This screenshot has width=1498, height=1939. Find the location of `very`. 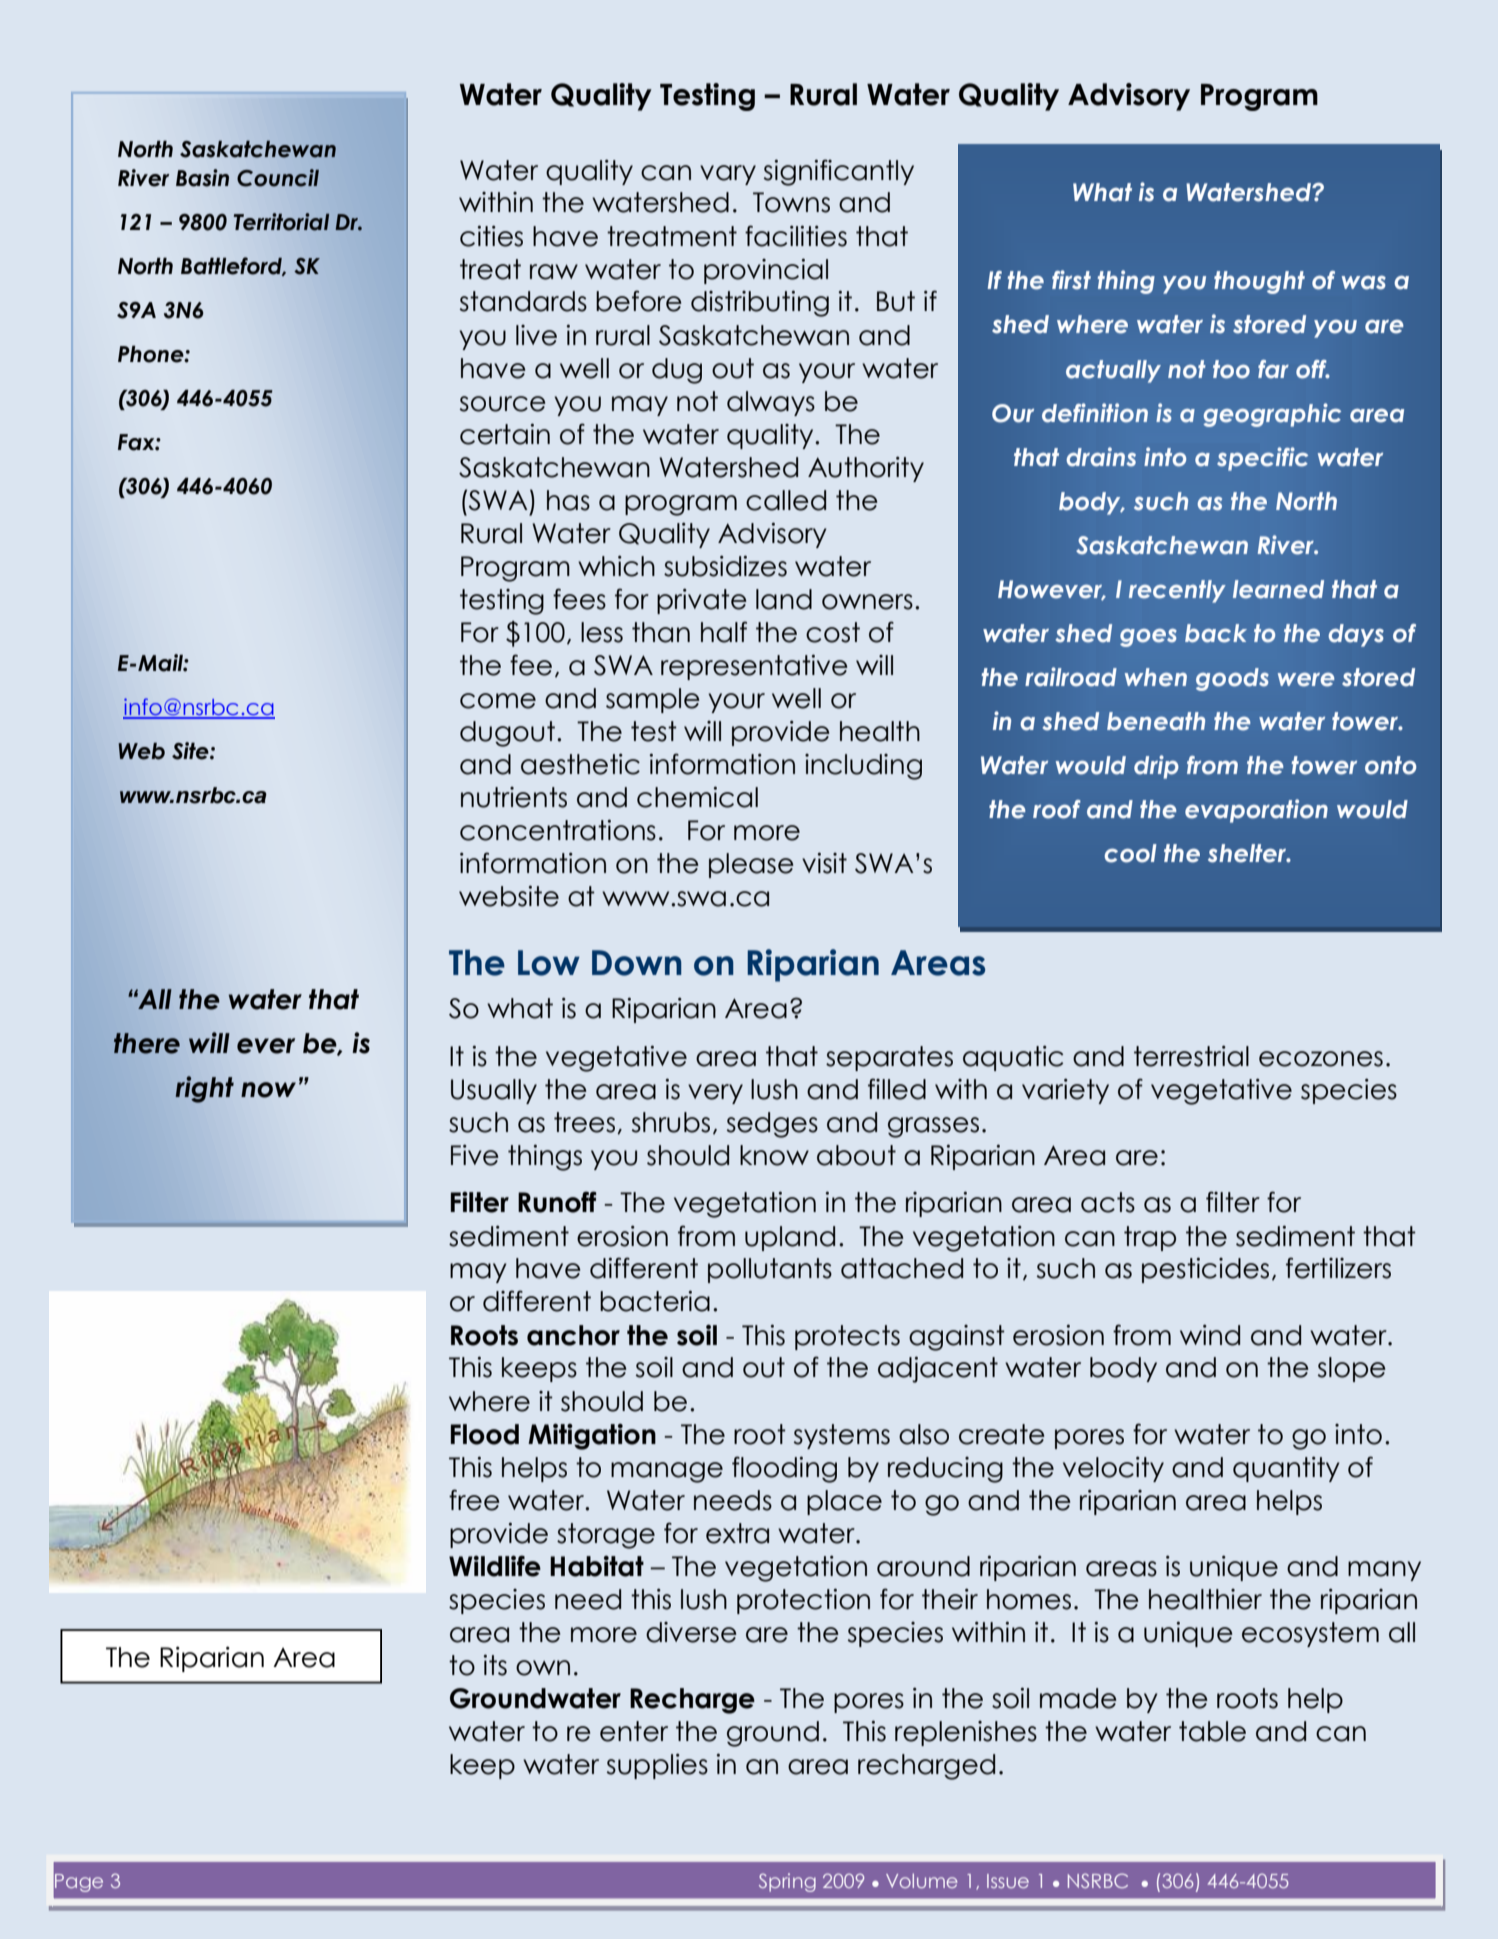

very is located at coordinates (715, 1094).
